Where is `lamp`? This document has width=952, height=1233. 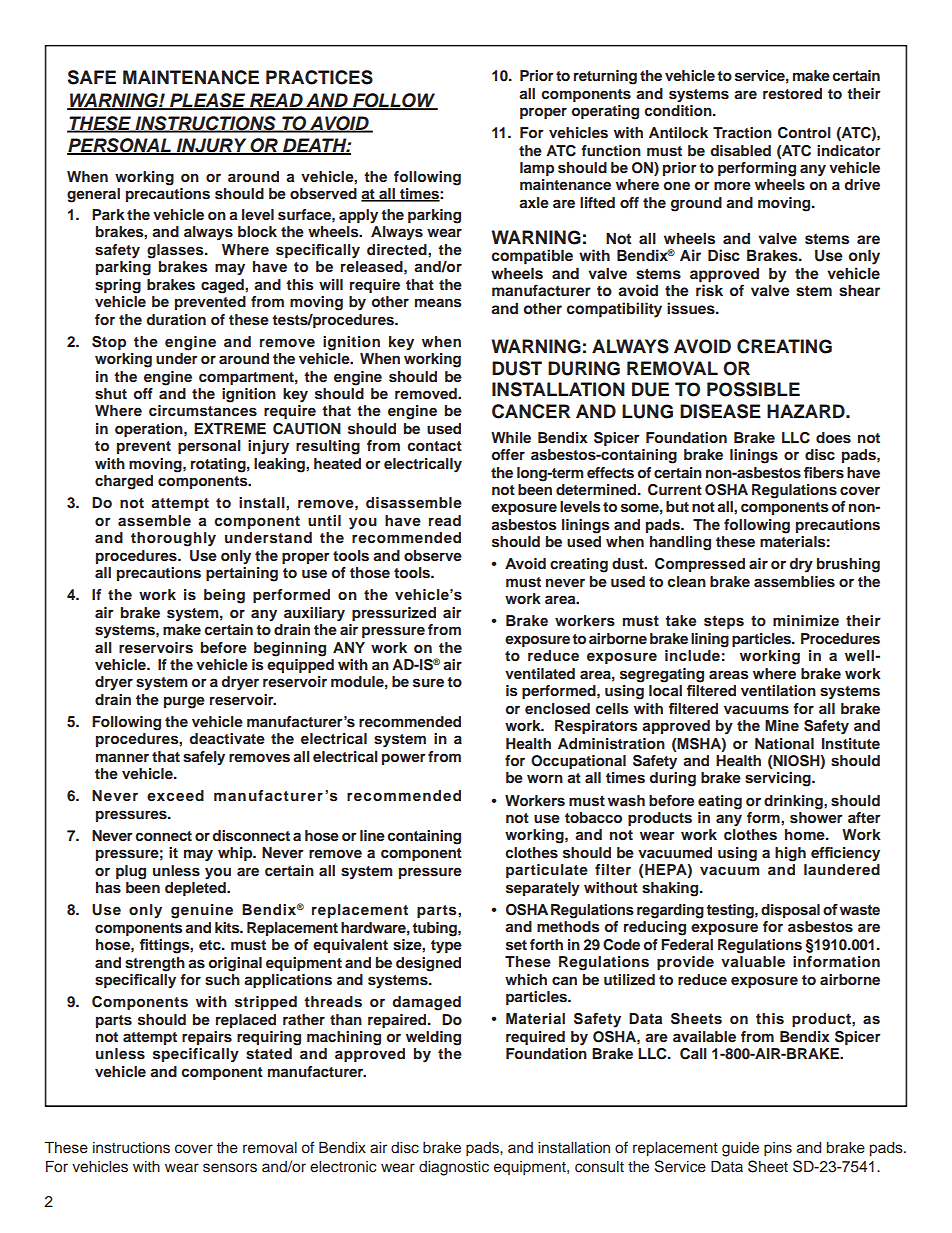 lamp is located at coordinates (537, 169).
